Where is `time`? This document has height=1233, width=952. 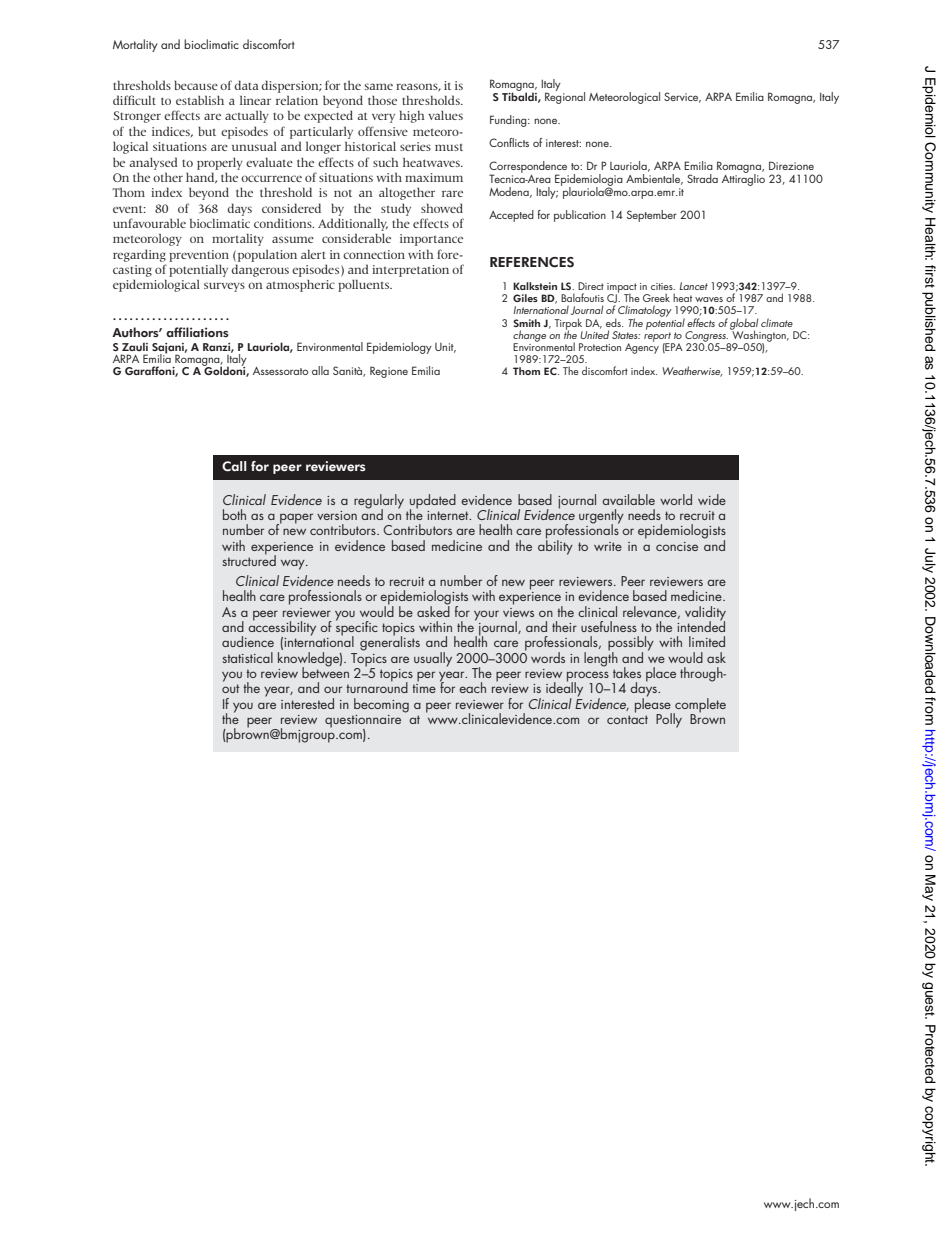
time is located at coordinates (424, 688).
